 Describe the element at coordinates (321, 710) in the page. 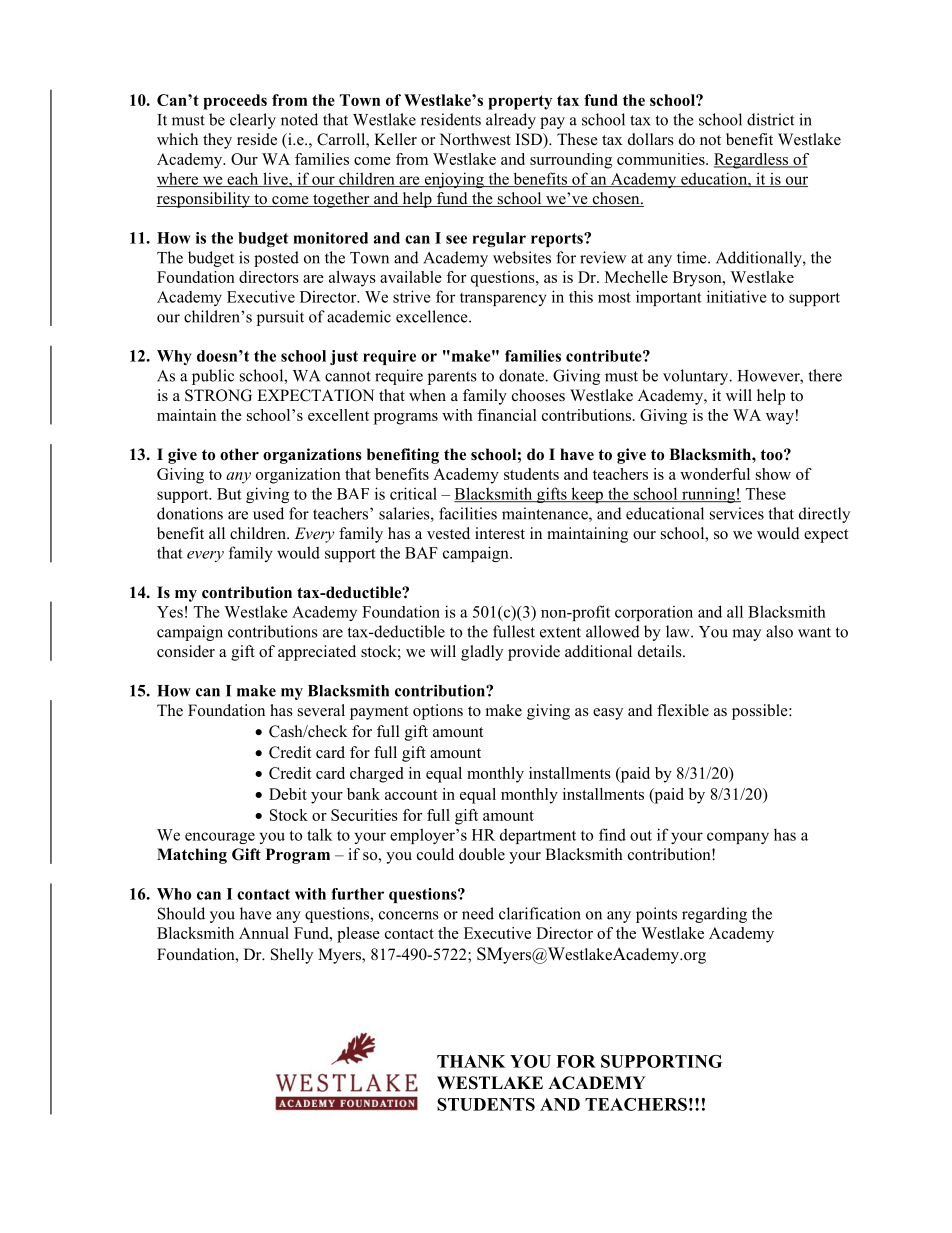

I see `several` at that location.
